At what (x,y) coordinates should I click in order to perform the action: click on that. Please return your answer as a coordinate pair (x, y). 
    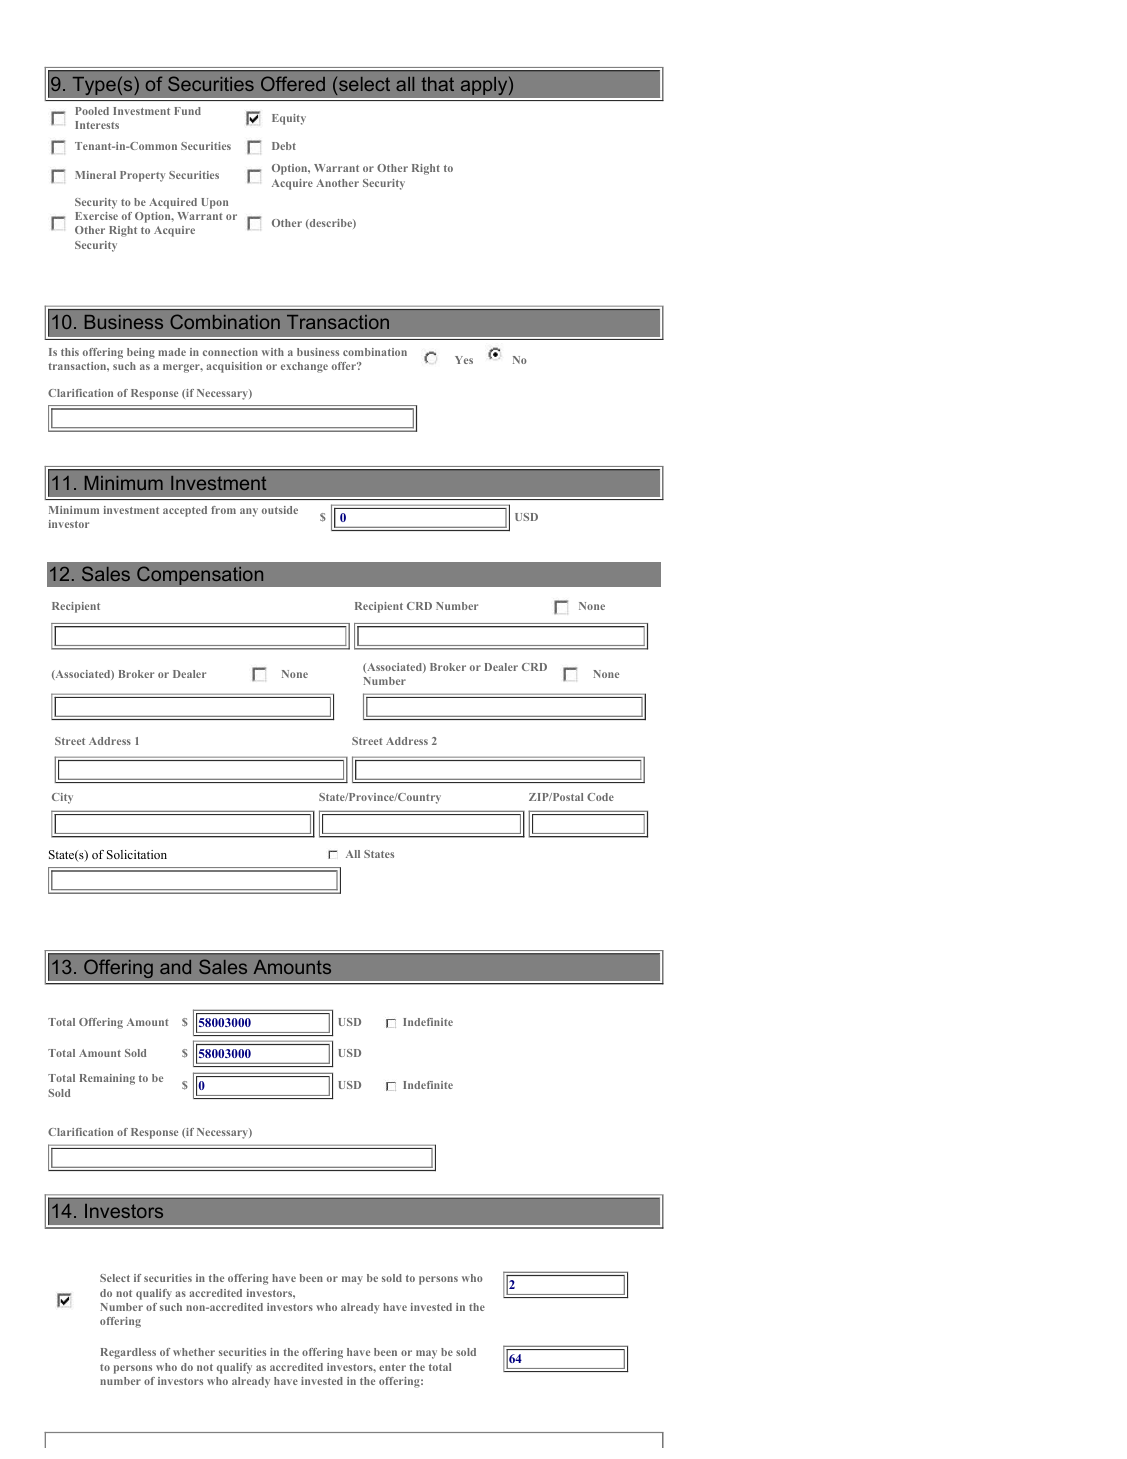
    Looking at the image, I should click on (437, 84).
